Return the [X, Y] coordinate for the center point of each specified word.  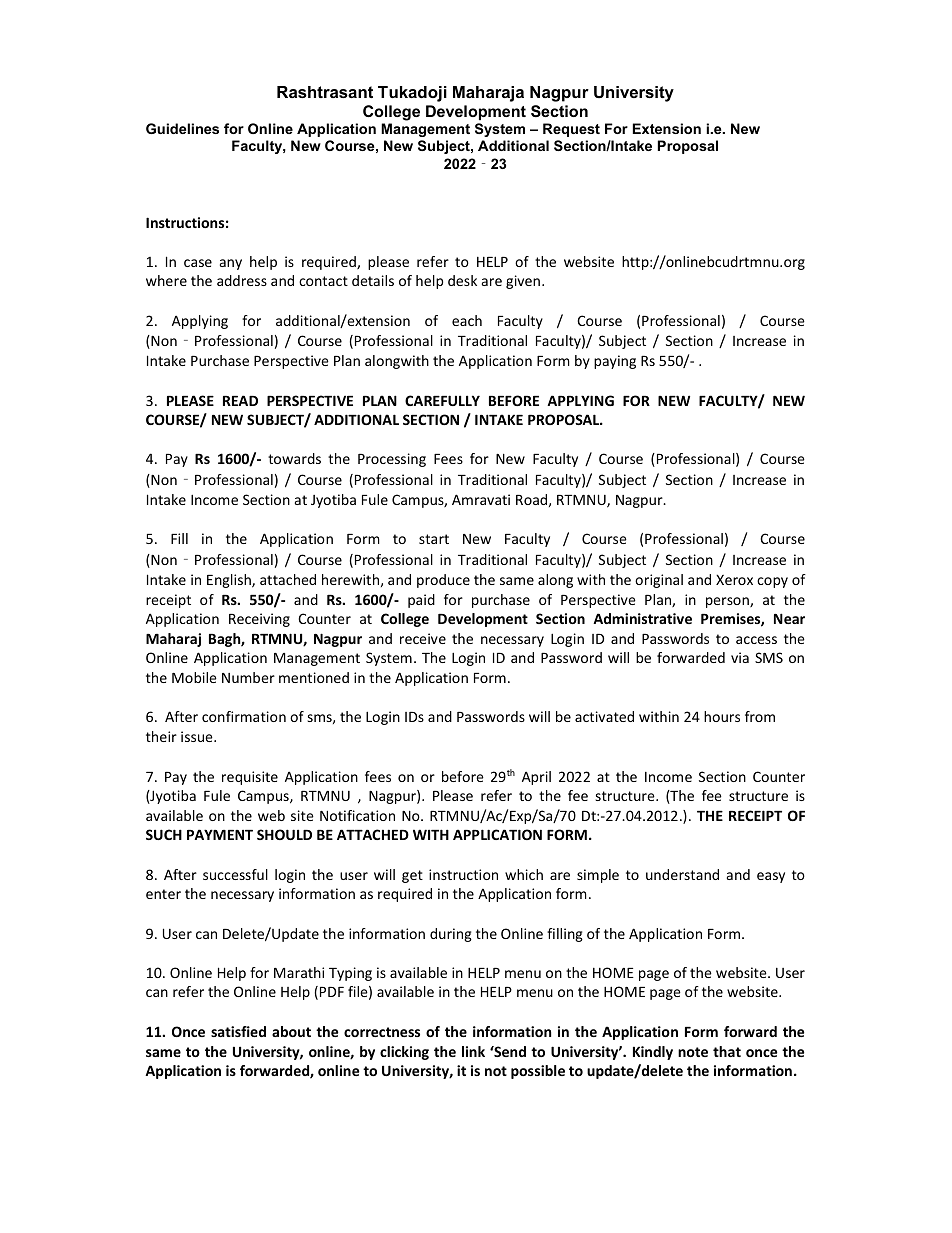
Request [571, 130]
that [727, 1051]
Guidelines [182, 128]
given [523, 282]
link [473, 1051]
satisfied [238, 1031]
